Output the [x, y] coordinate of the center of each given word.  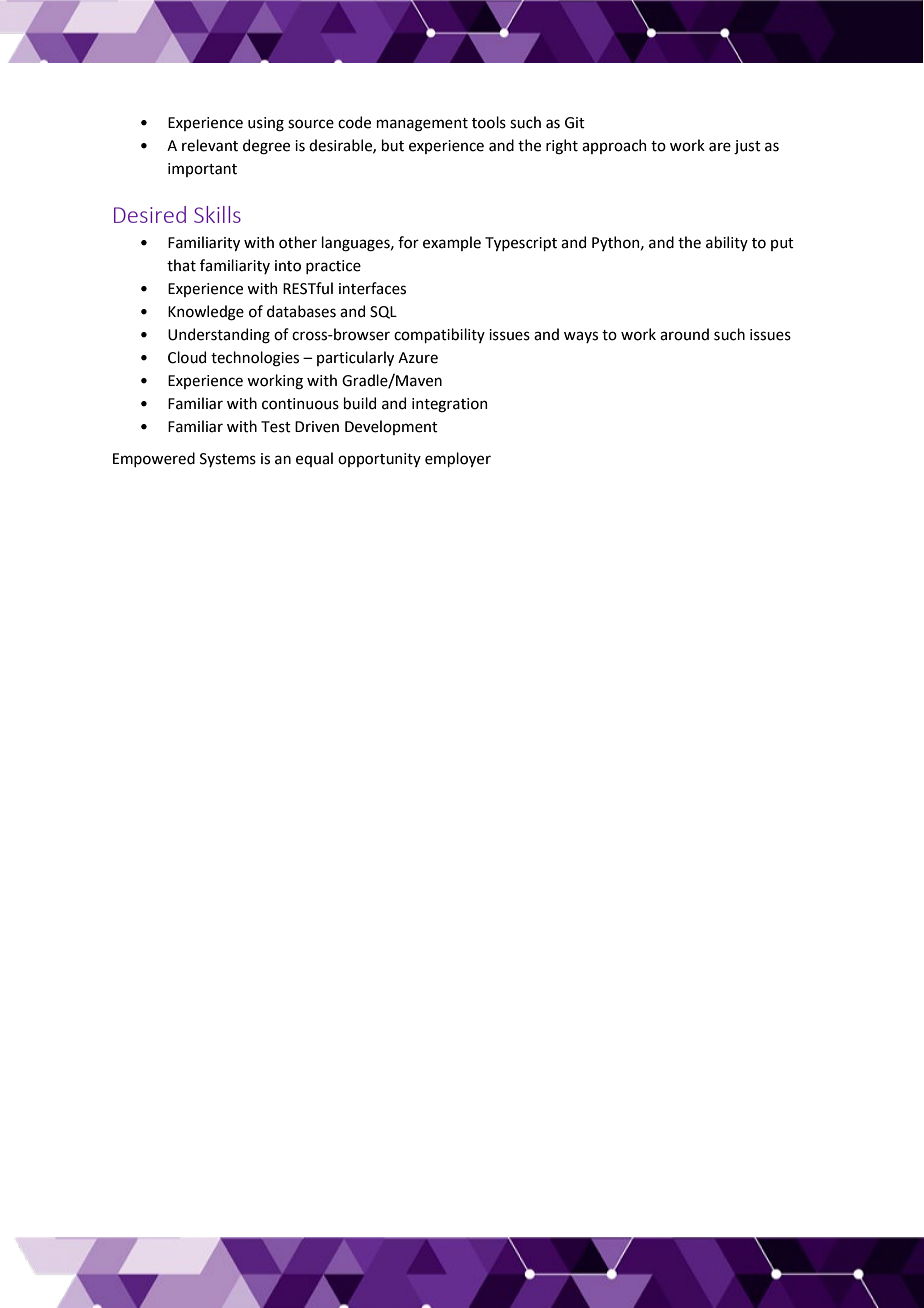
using [266, 124]
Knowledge [206, 313]
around [684, 334]
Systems [228, 460]
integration [449, 405]
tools [489, 122]
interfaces [372, 288]
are [720, 147]
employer [458, 459]
